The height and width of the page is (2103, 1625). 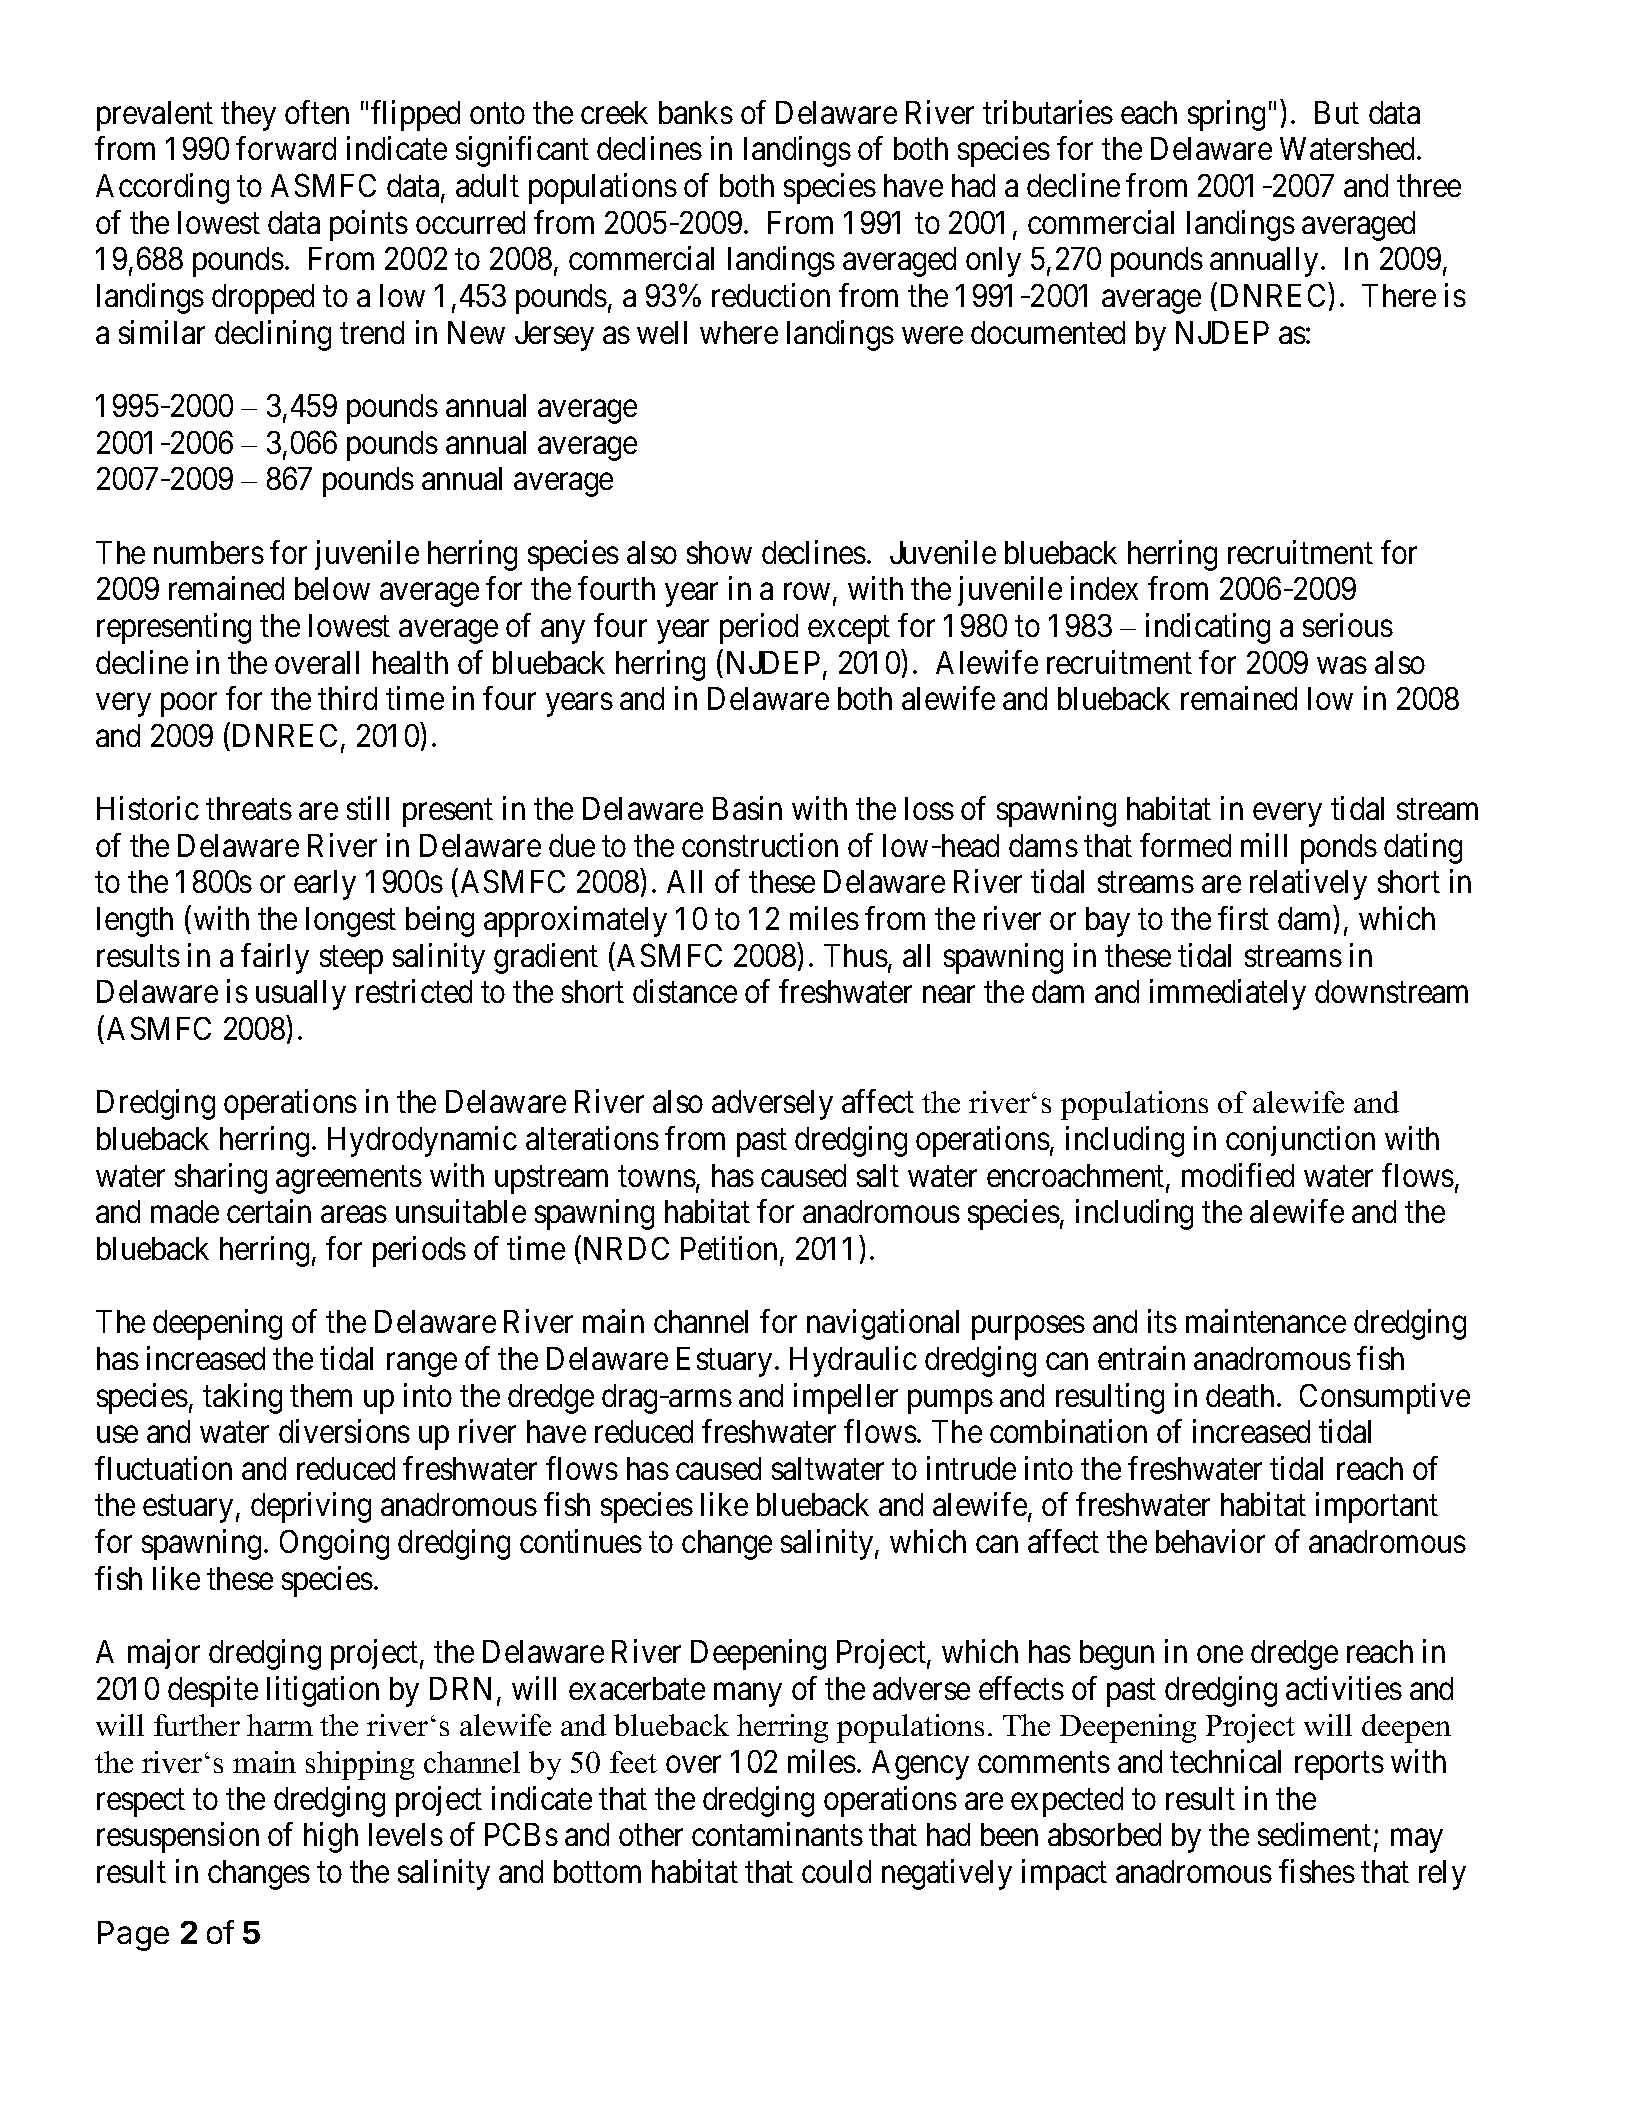 What do you see at coordinates (729, 1248) in the page?
I see `Petition` at bounding box center [729, 1248].
